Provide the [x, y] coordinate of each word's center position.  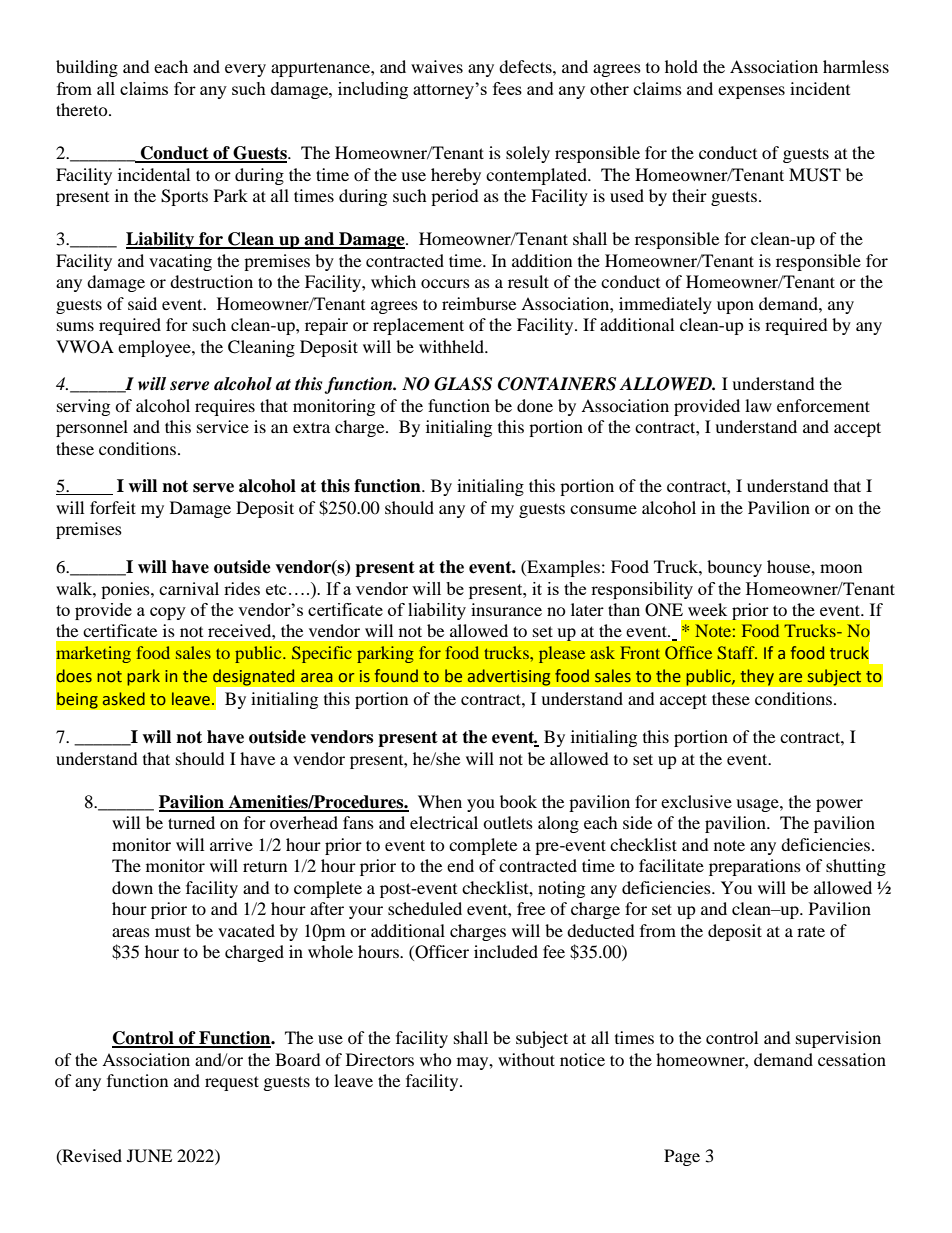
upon [735, 307]
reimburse [479, 303]
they [757, 677]
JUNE [149, 1156]
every [245, 70]
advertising [509, 677]
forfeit [113, 507]
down [132, 887]
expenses [751, 92]
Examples [562, 568]
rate [811, 931]
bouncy [734, 568]
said [142, 303]
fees [507, 88]
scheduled [425, 908]
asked [124, 699]
